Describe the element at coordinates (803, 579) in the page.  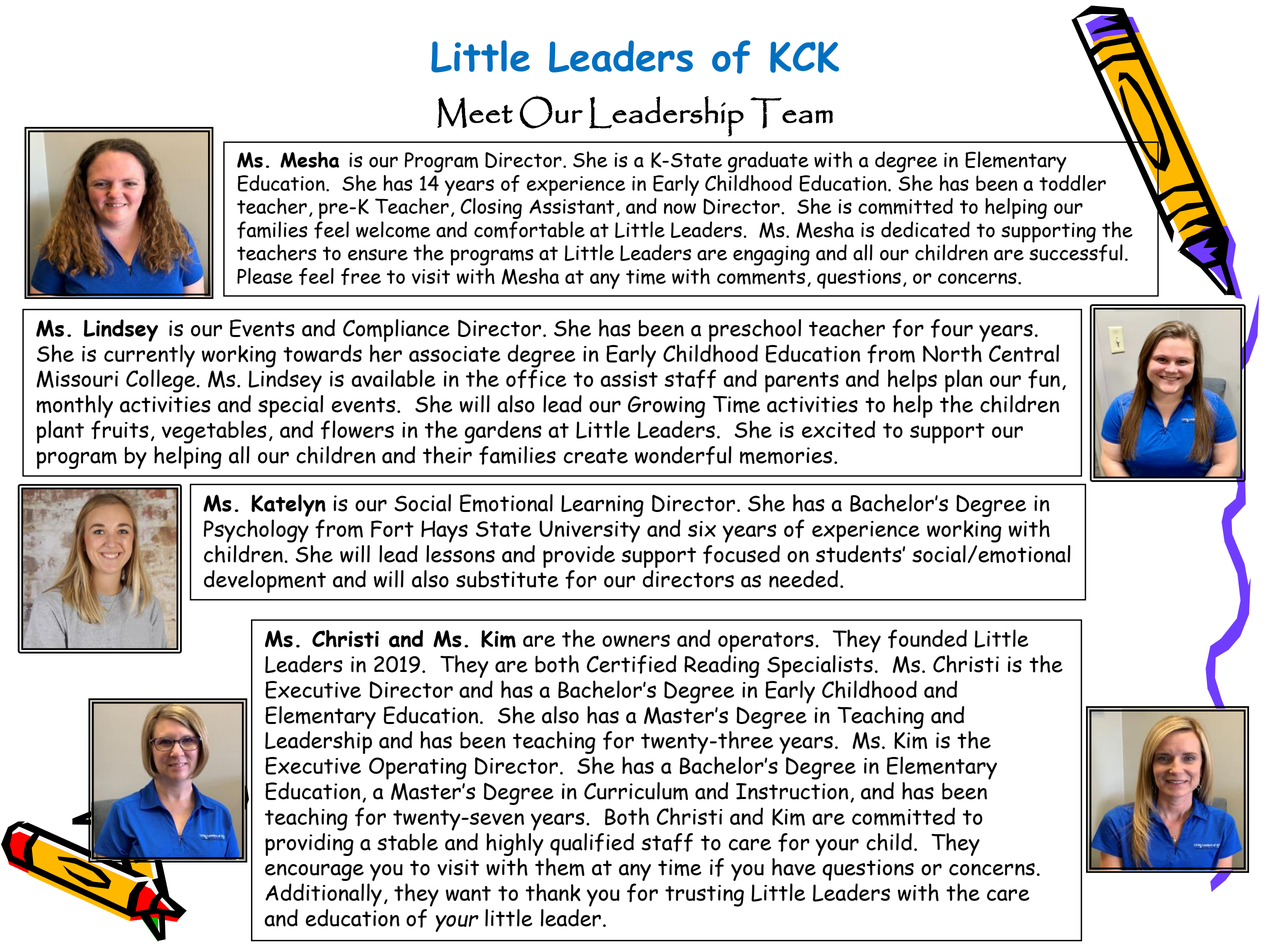
I see `needed` at that location.
